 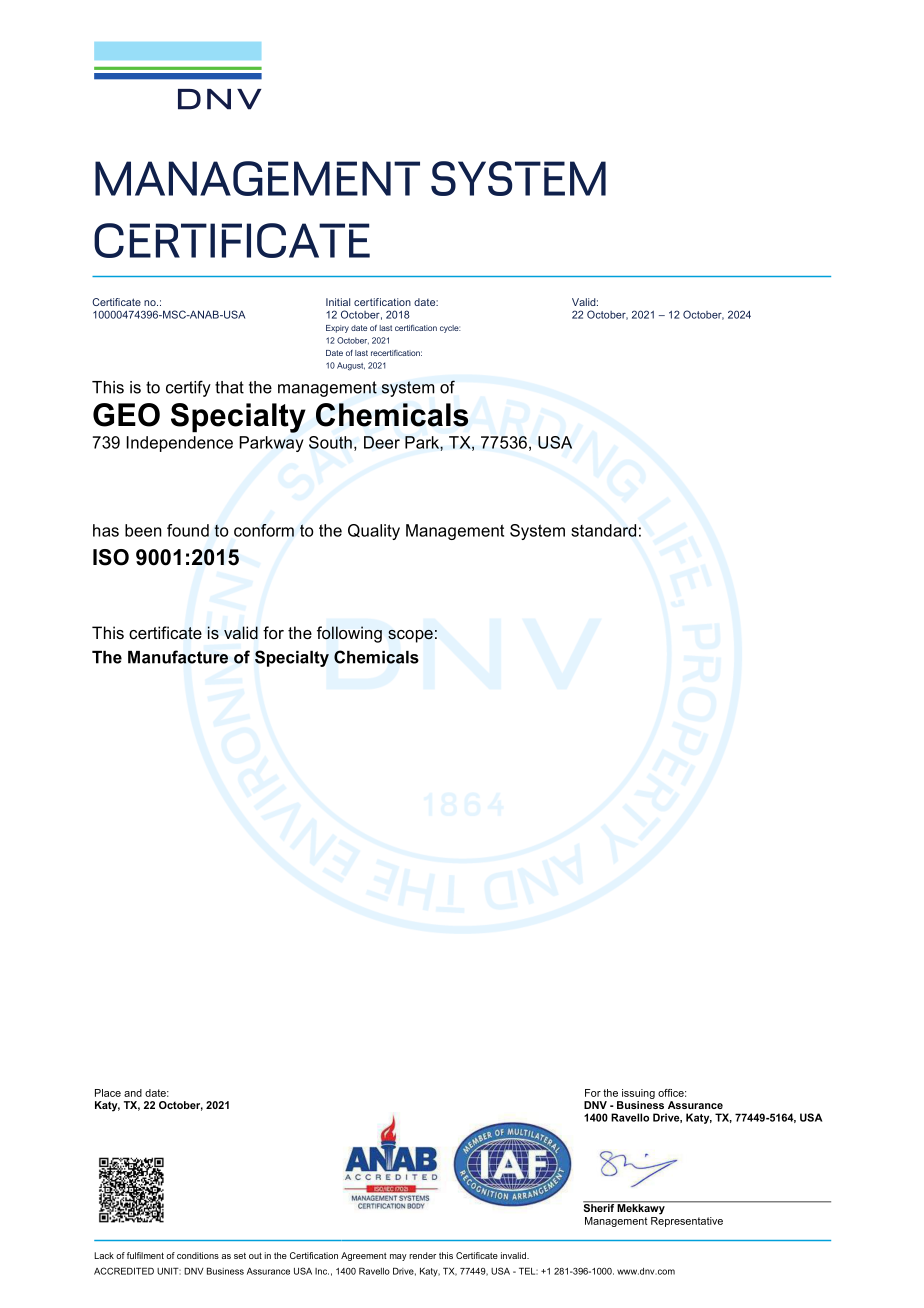 What do you see at coordinates (198, 1255) in the page?
I see `conditions` at bounding box center [198, 1255].
